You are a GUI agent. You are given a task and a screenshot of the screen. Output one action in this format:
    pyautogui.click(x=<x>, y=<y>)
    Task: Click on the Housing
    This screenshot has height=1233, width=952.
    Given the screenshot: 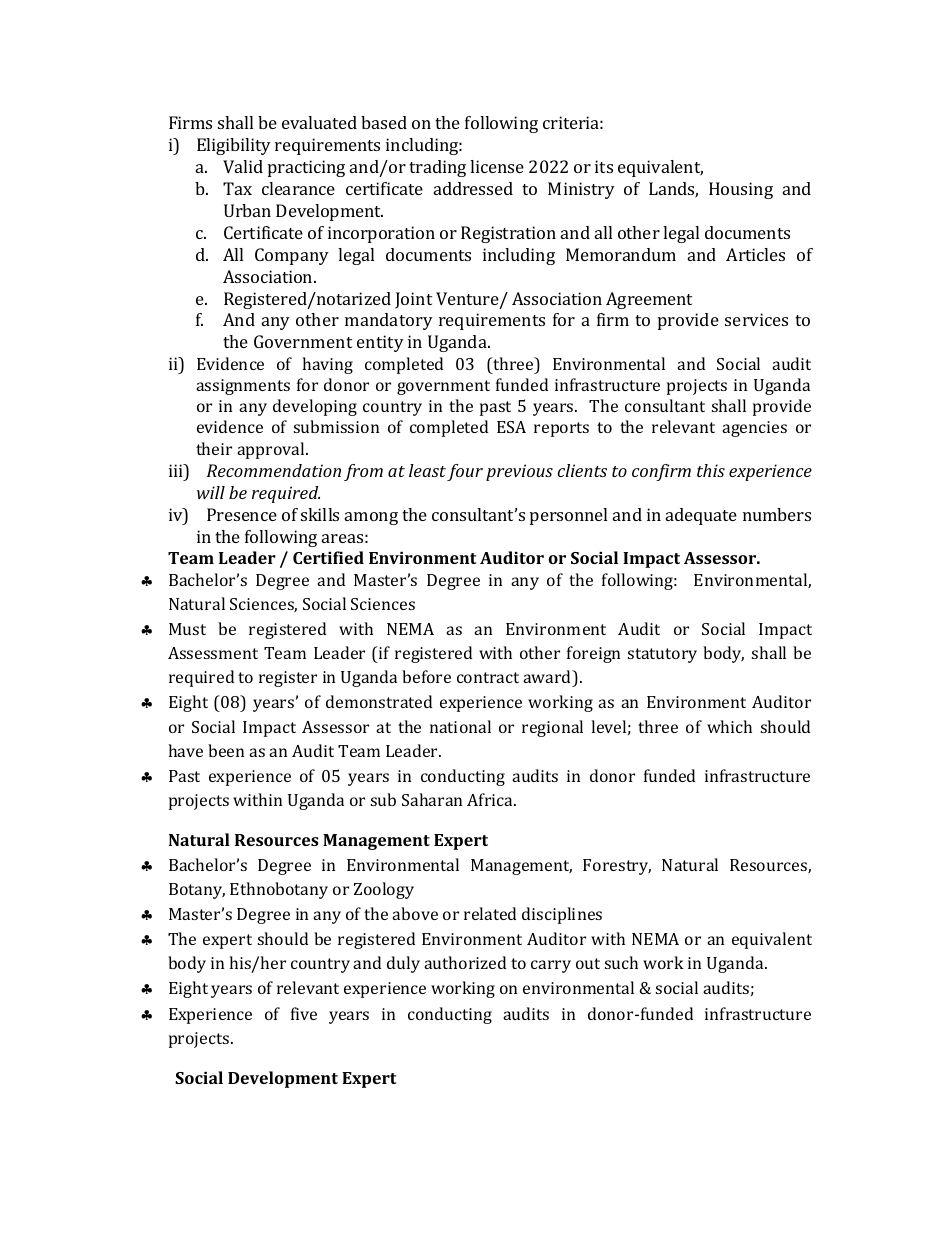 What is the action you would take?
    pyautogui.click(x=741, y=190)
